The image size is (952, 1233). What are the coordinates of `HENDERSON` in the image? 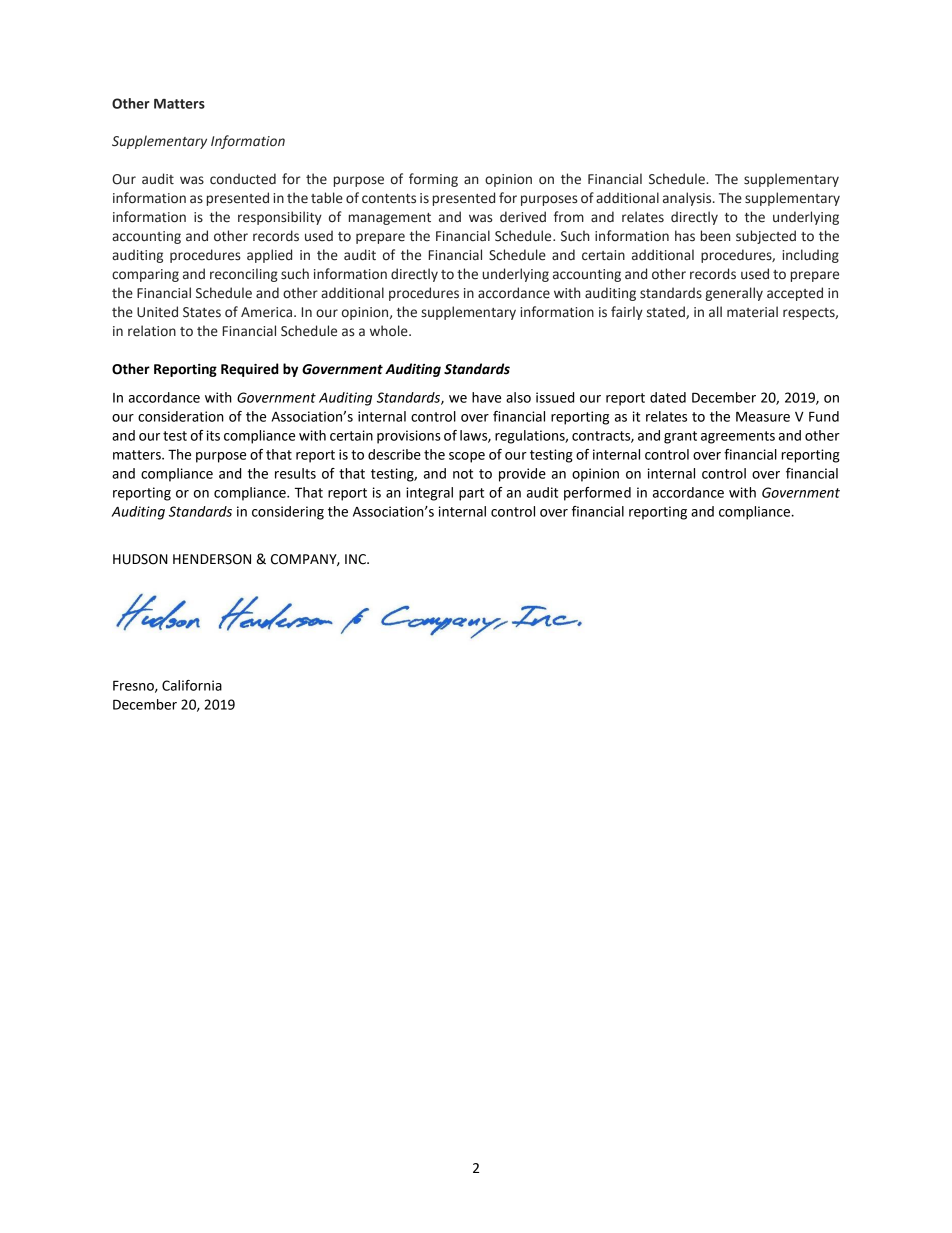 It's located at (212, 559).
